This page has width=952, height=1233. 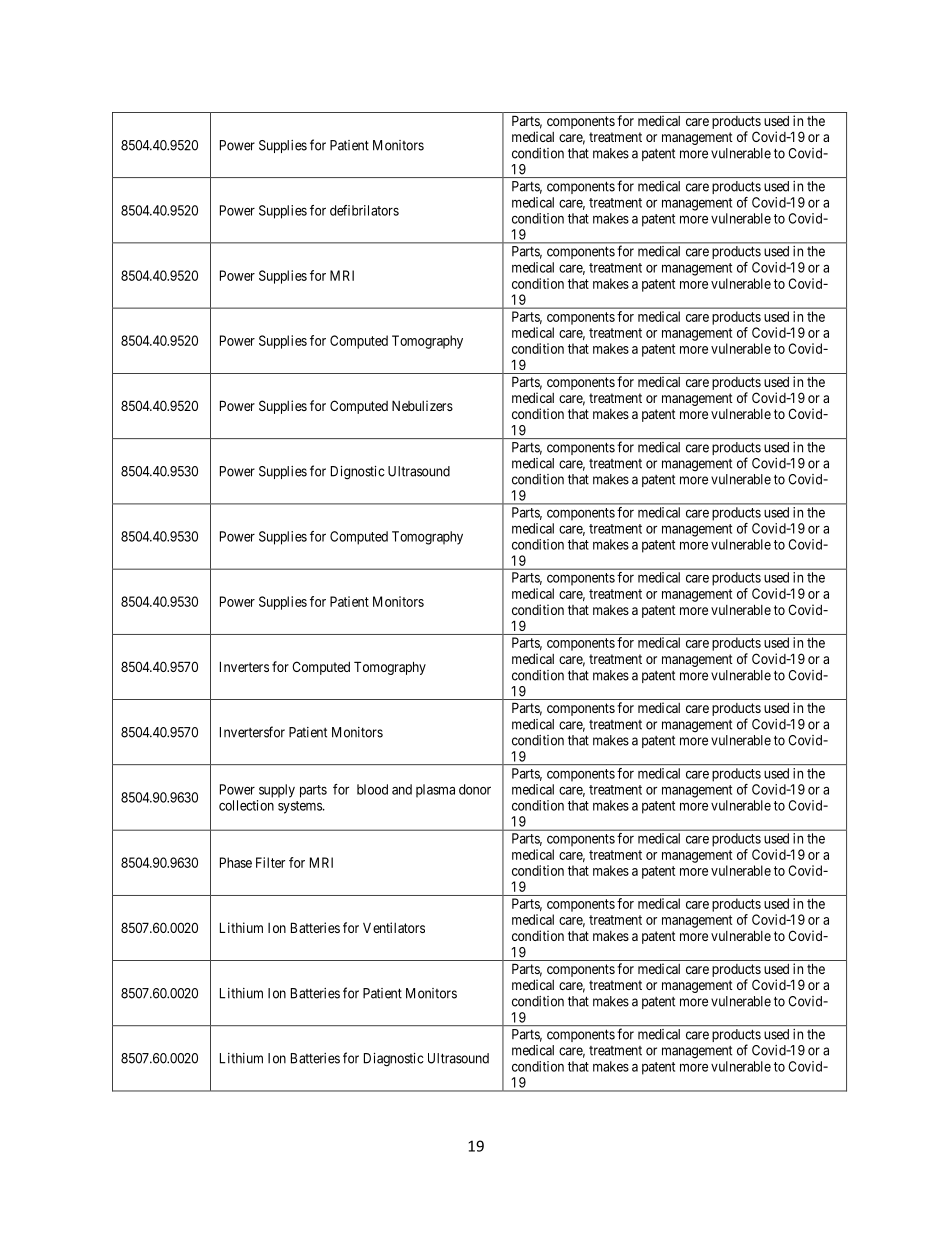 What do you see at coordinates (301, 807) in the page?
I see `systems` at bounding box center [301, 807].
